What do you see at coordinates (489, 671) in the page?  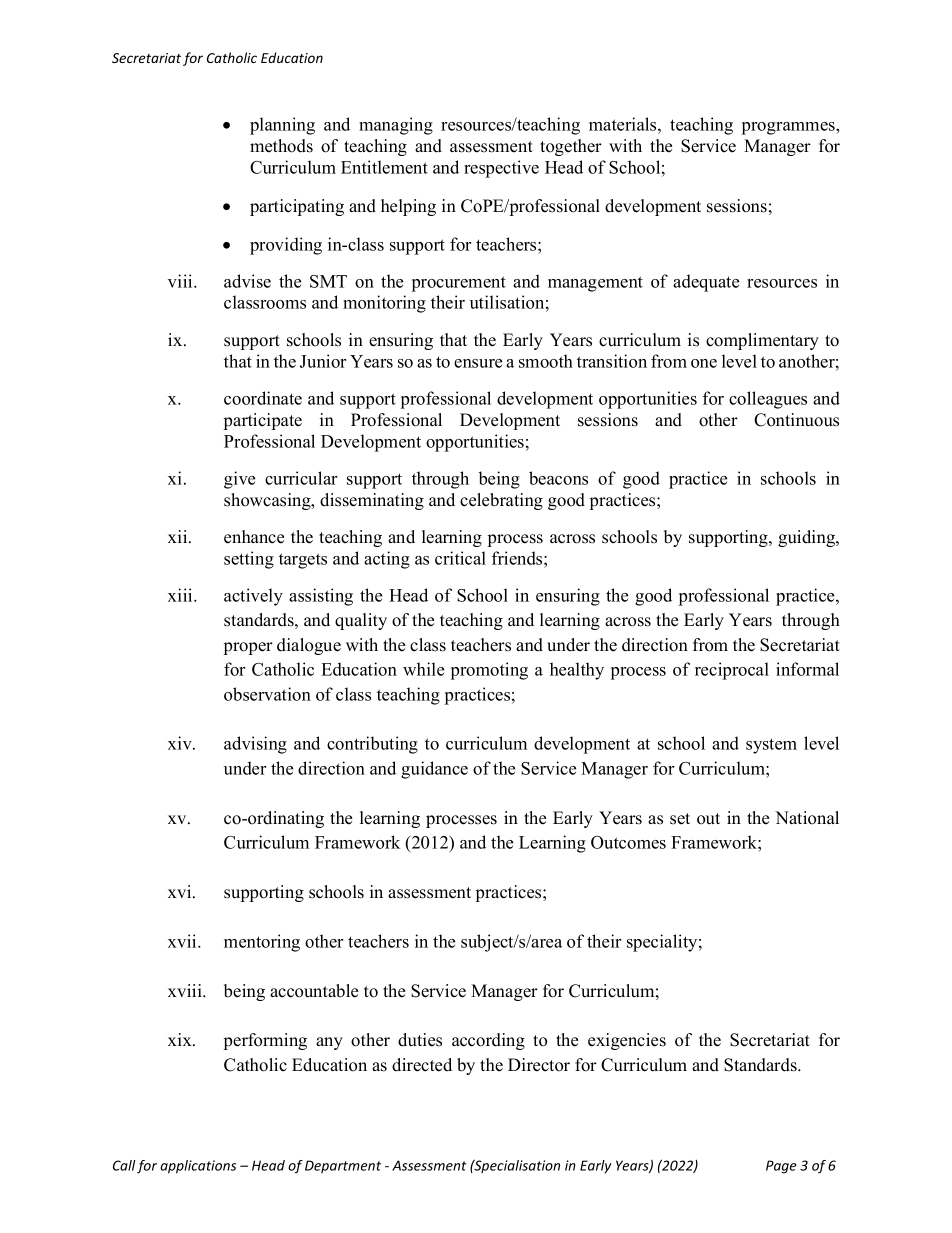 I see `promoting` at bounding box center [489, 671].
